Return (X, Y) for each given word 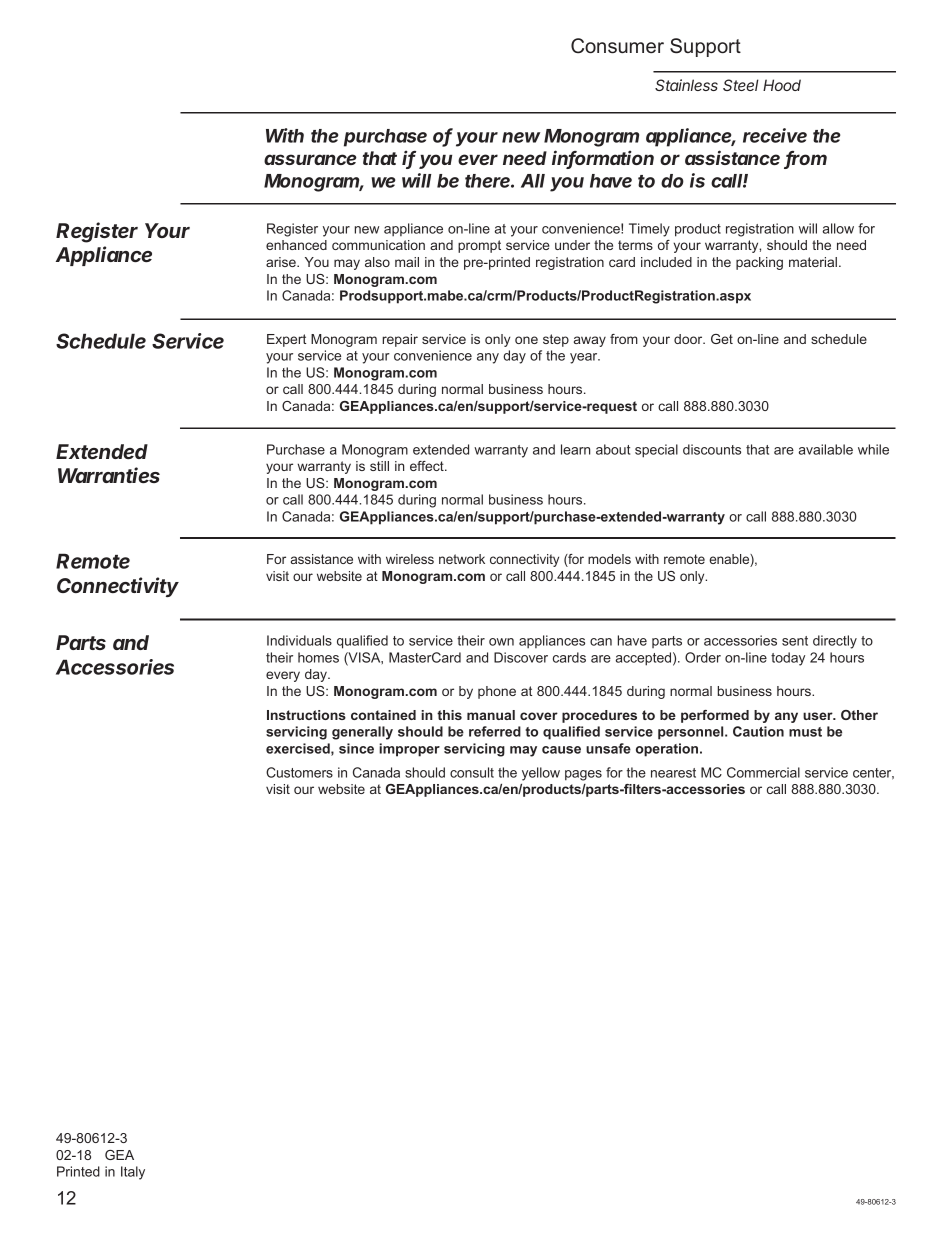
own (501, 642)
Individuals (299, 640)
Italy (133, 1173)
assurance (310, 159)
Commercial (763, 772)
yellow (541, 774)
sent (795, 641)
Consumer (617, 46)
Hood (782, 85)
